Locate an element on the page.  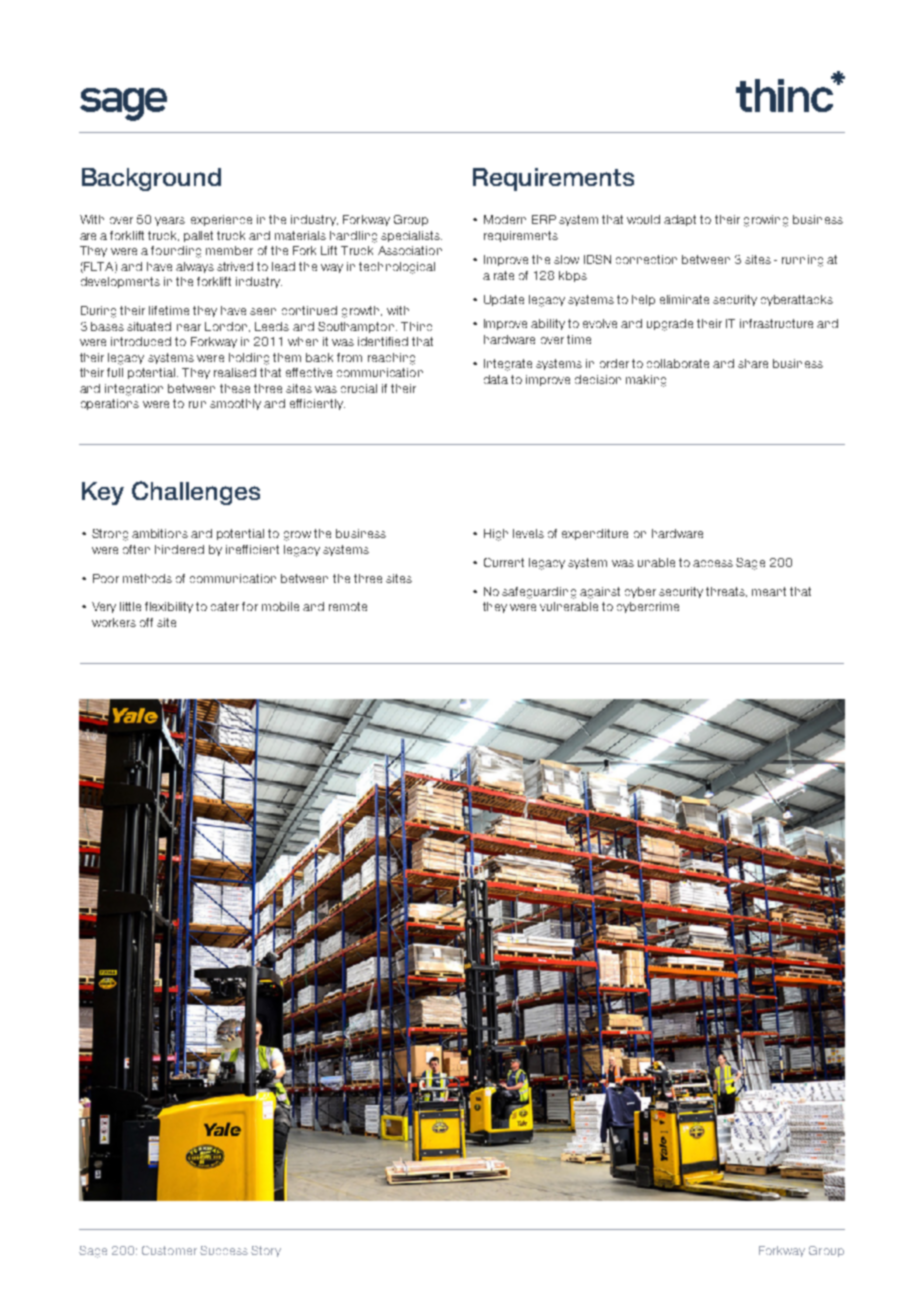
Customer is located at coordinates (169, 1250).
